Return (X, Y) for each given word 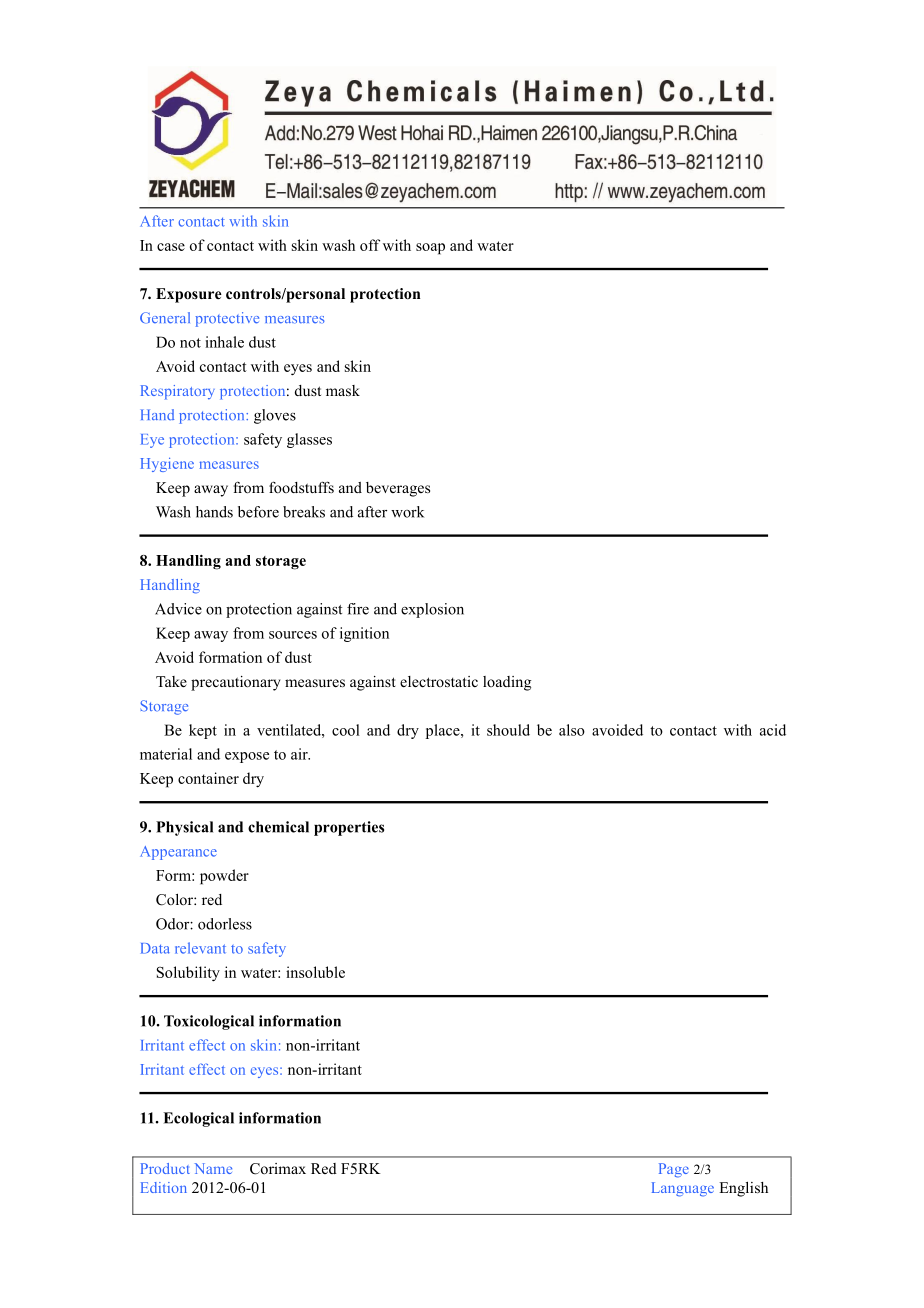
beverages (398, 489)
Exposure (189, 295)
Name (213, 1168)
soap (430, 249)
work (407, 512)
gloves (275, 416)
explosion (432, 610)
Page (674, 1170)
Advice (178, 609)
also (572, 730)
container (208, 778)
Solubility (188, 973)
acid (773, 730)
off (370, 245)
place (444, 731)
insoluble (315, 972)
